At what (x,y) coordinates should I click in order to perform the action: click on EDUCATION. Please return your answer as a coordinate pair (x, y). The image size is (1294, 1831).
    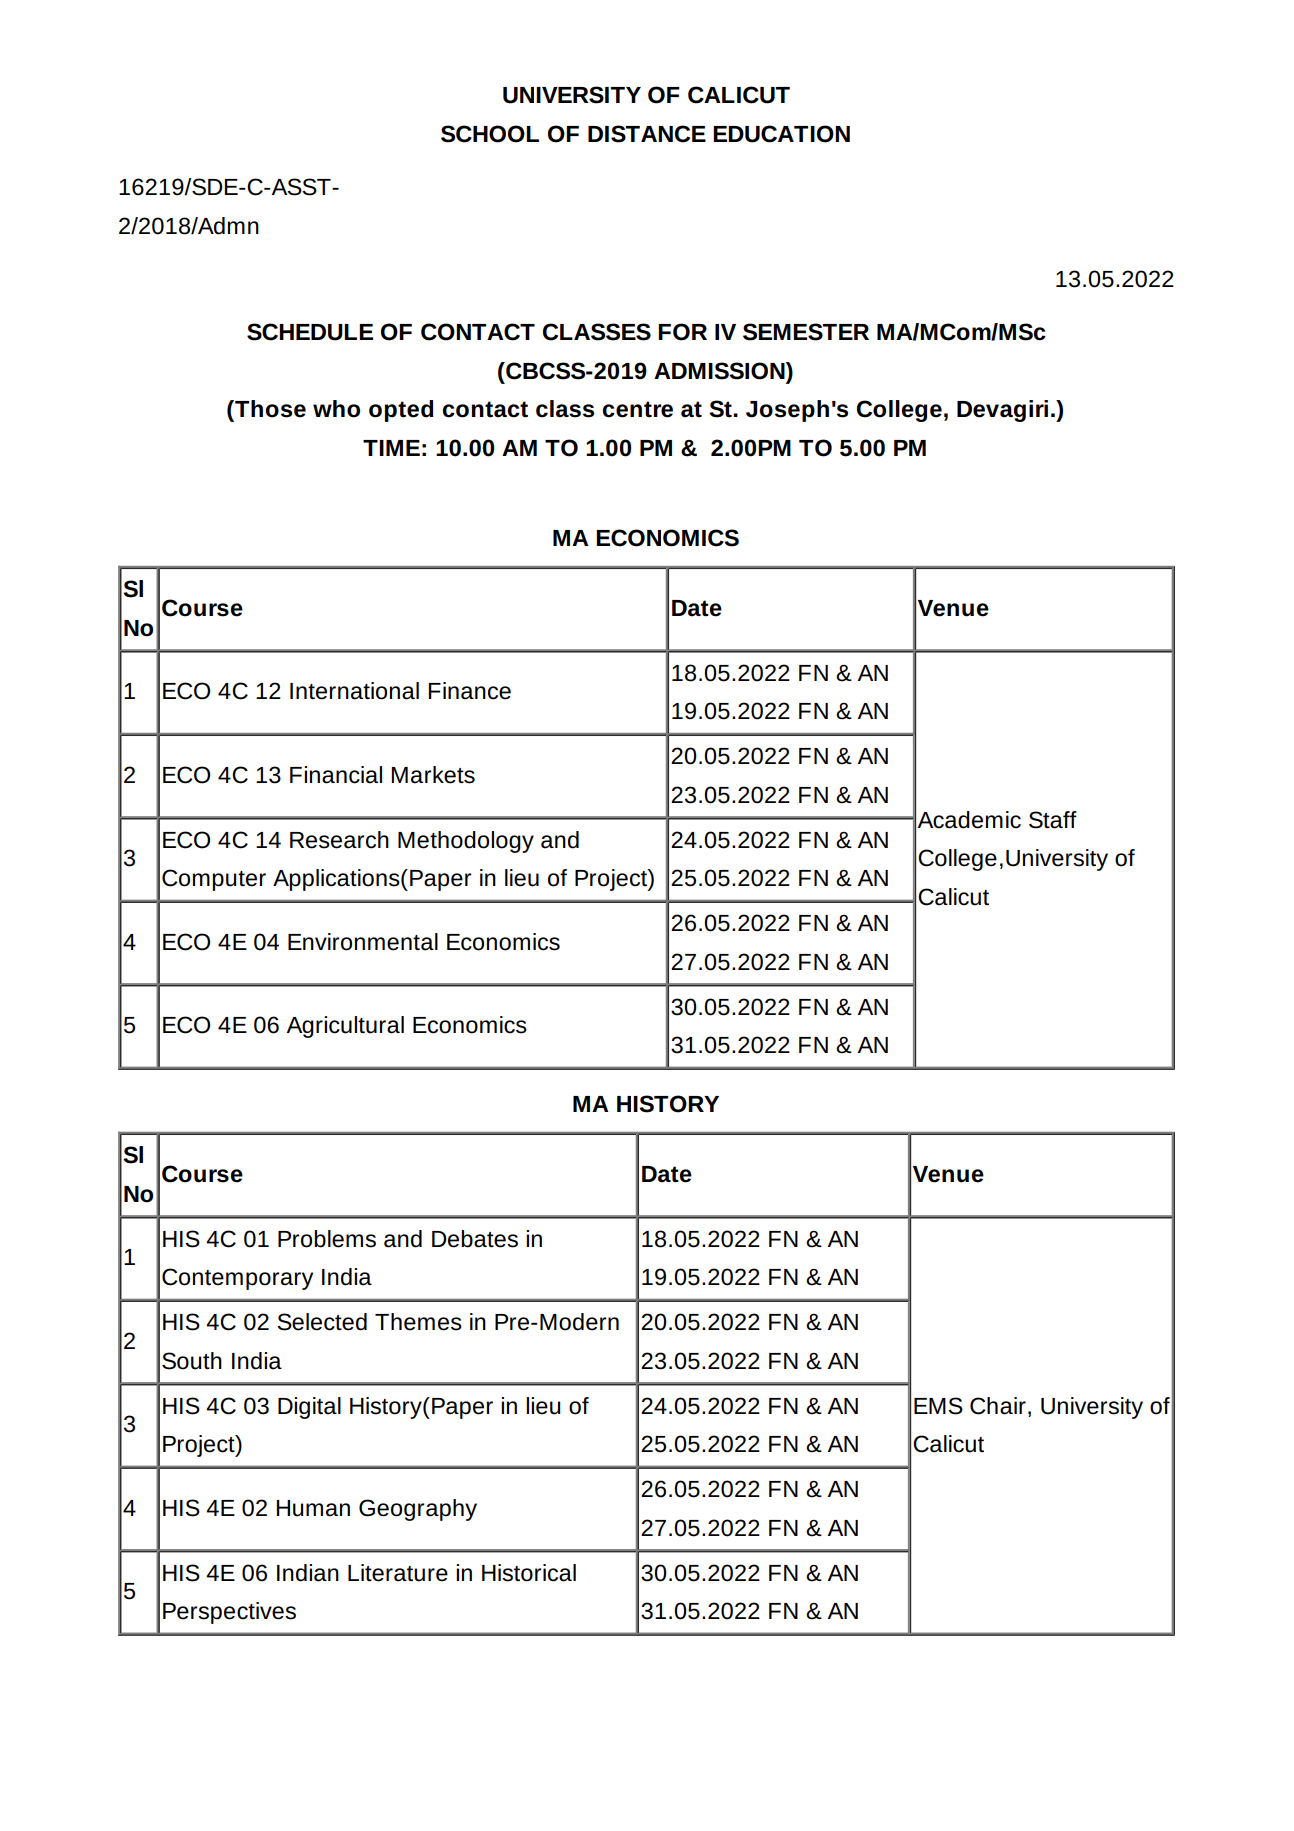
    Looking at the image, I should click on (781, 134).
